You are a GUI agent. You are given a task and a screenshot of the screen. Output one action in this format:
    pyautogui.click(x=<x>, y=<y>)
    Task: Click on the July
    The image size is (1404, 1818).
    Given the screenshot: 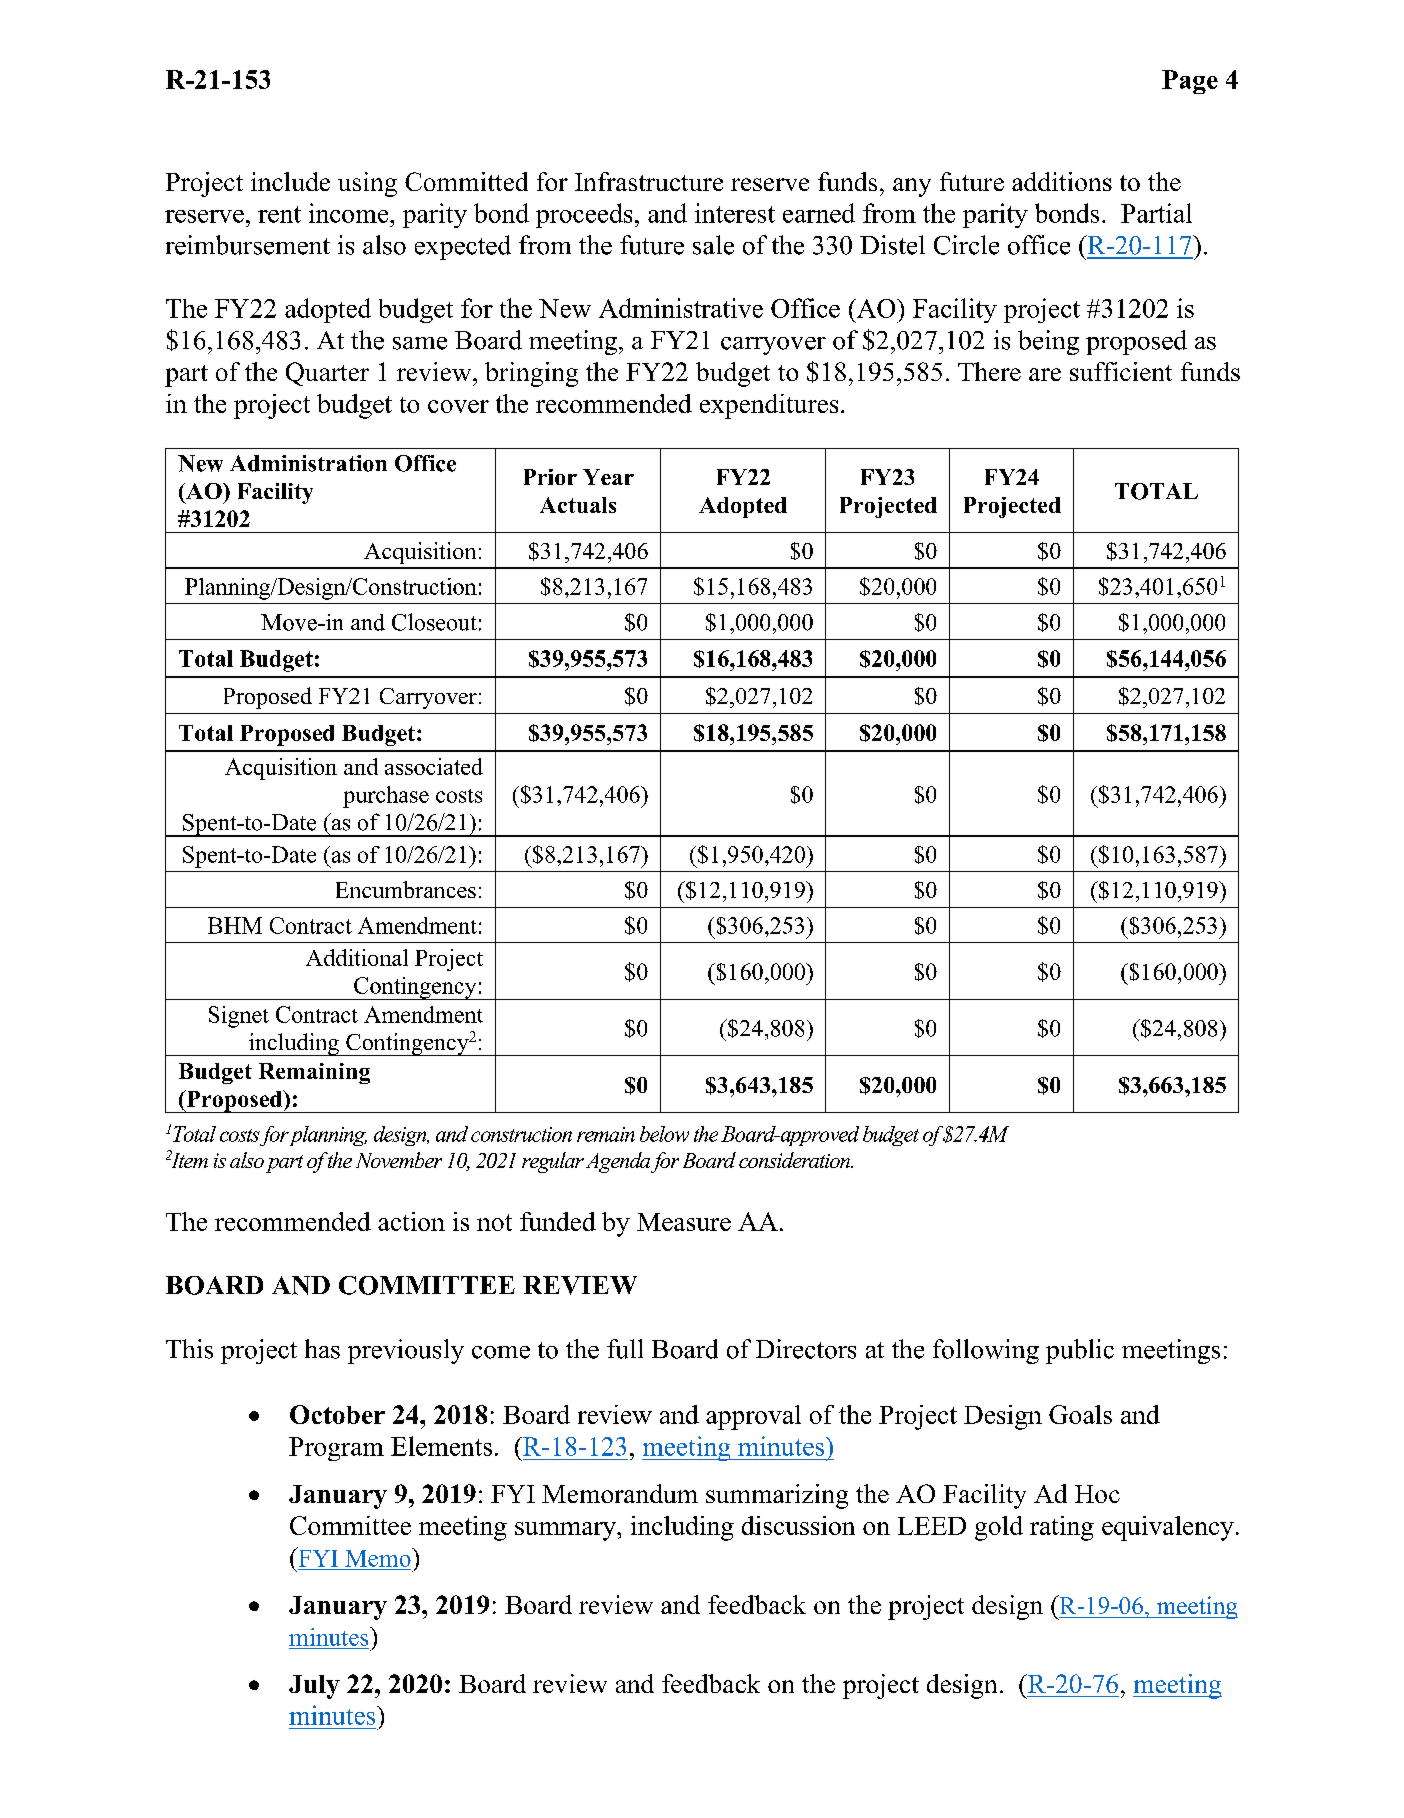 What is the action you would take?
    pyautogui.click(x=314, y=1687)
